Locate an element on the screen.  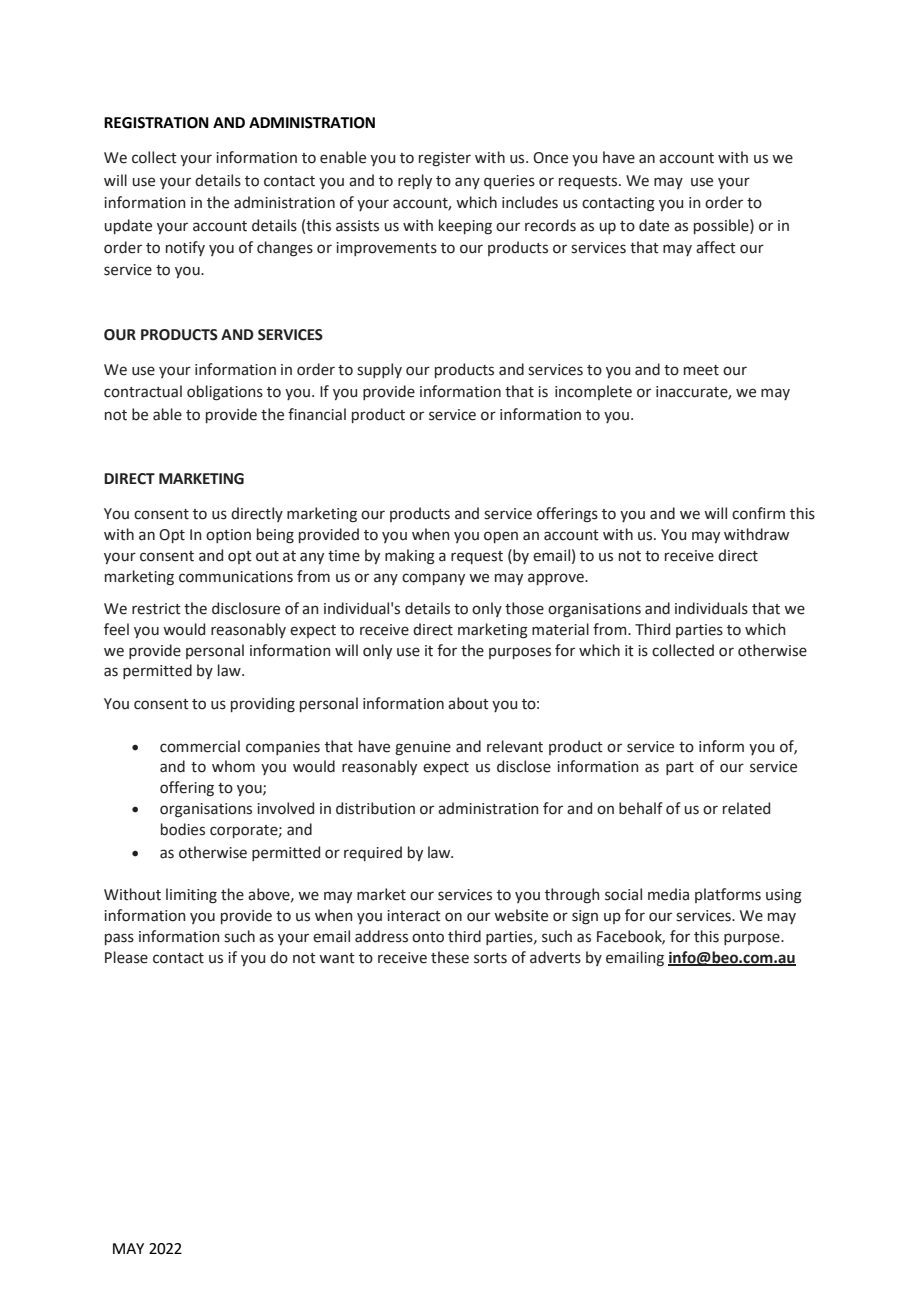
limiting is located at coordinates (191, 896).
